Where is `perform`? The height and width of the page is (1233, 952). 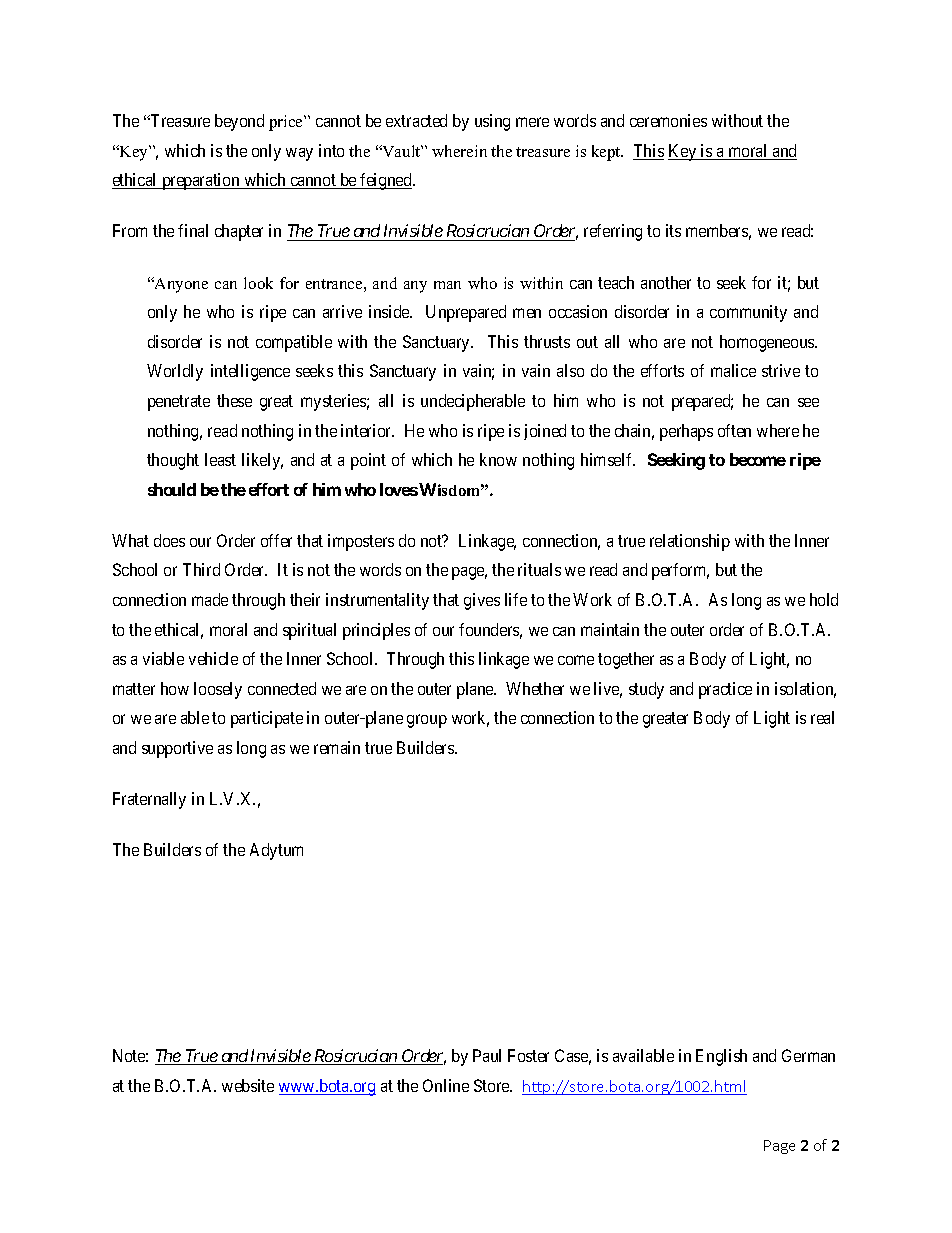
perform is located at coordinates (680, 571).
